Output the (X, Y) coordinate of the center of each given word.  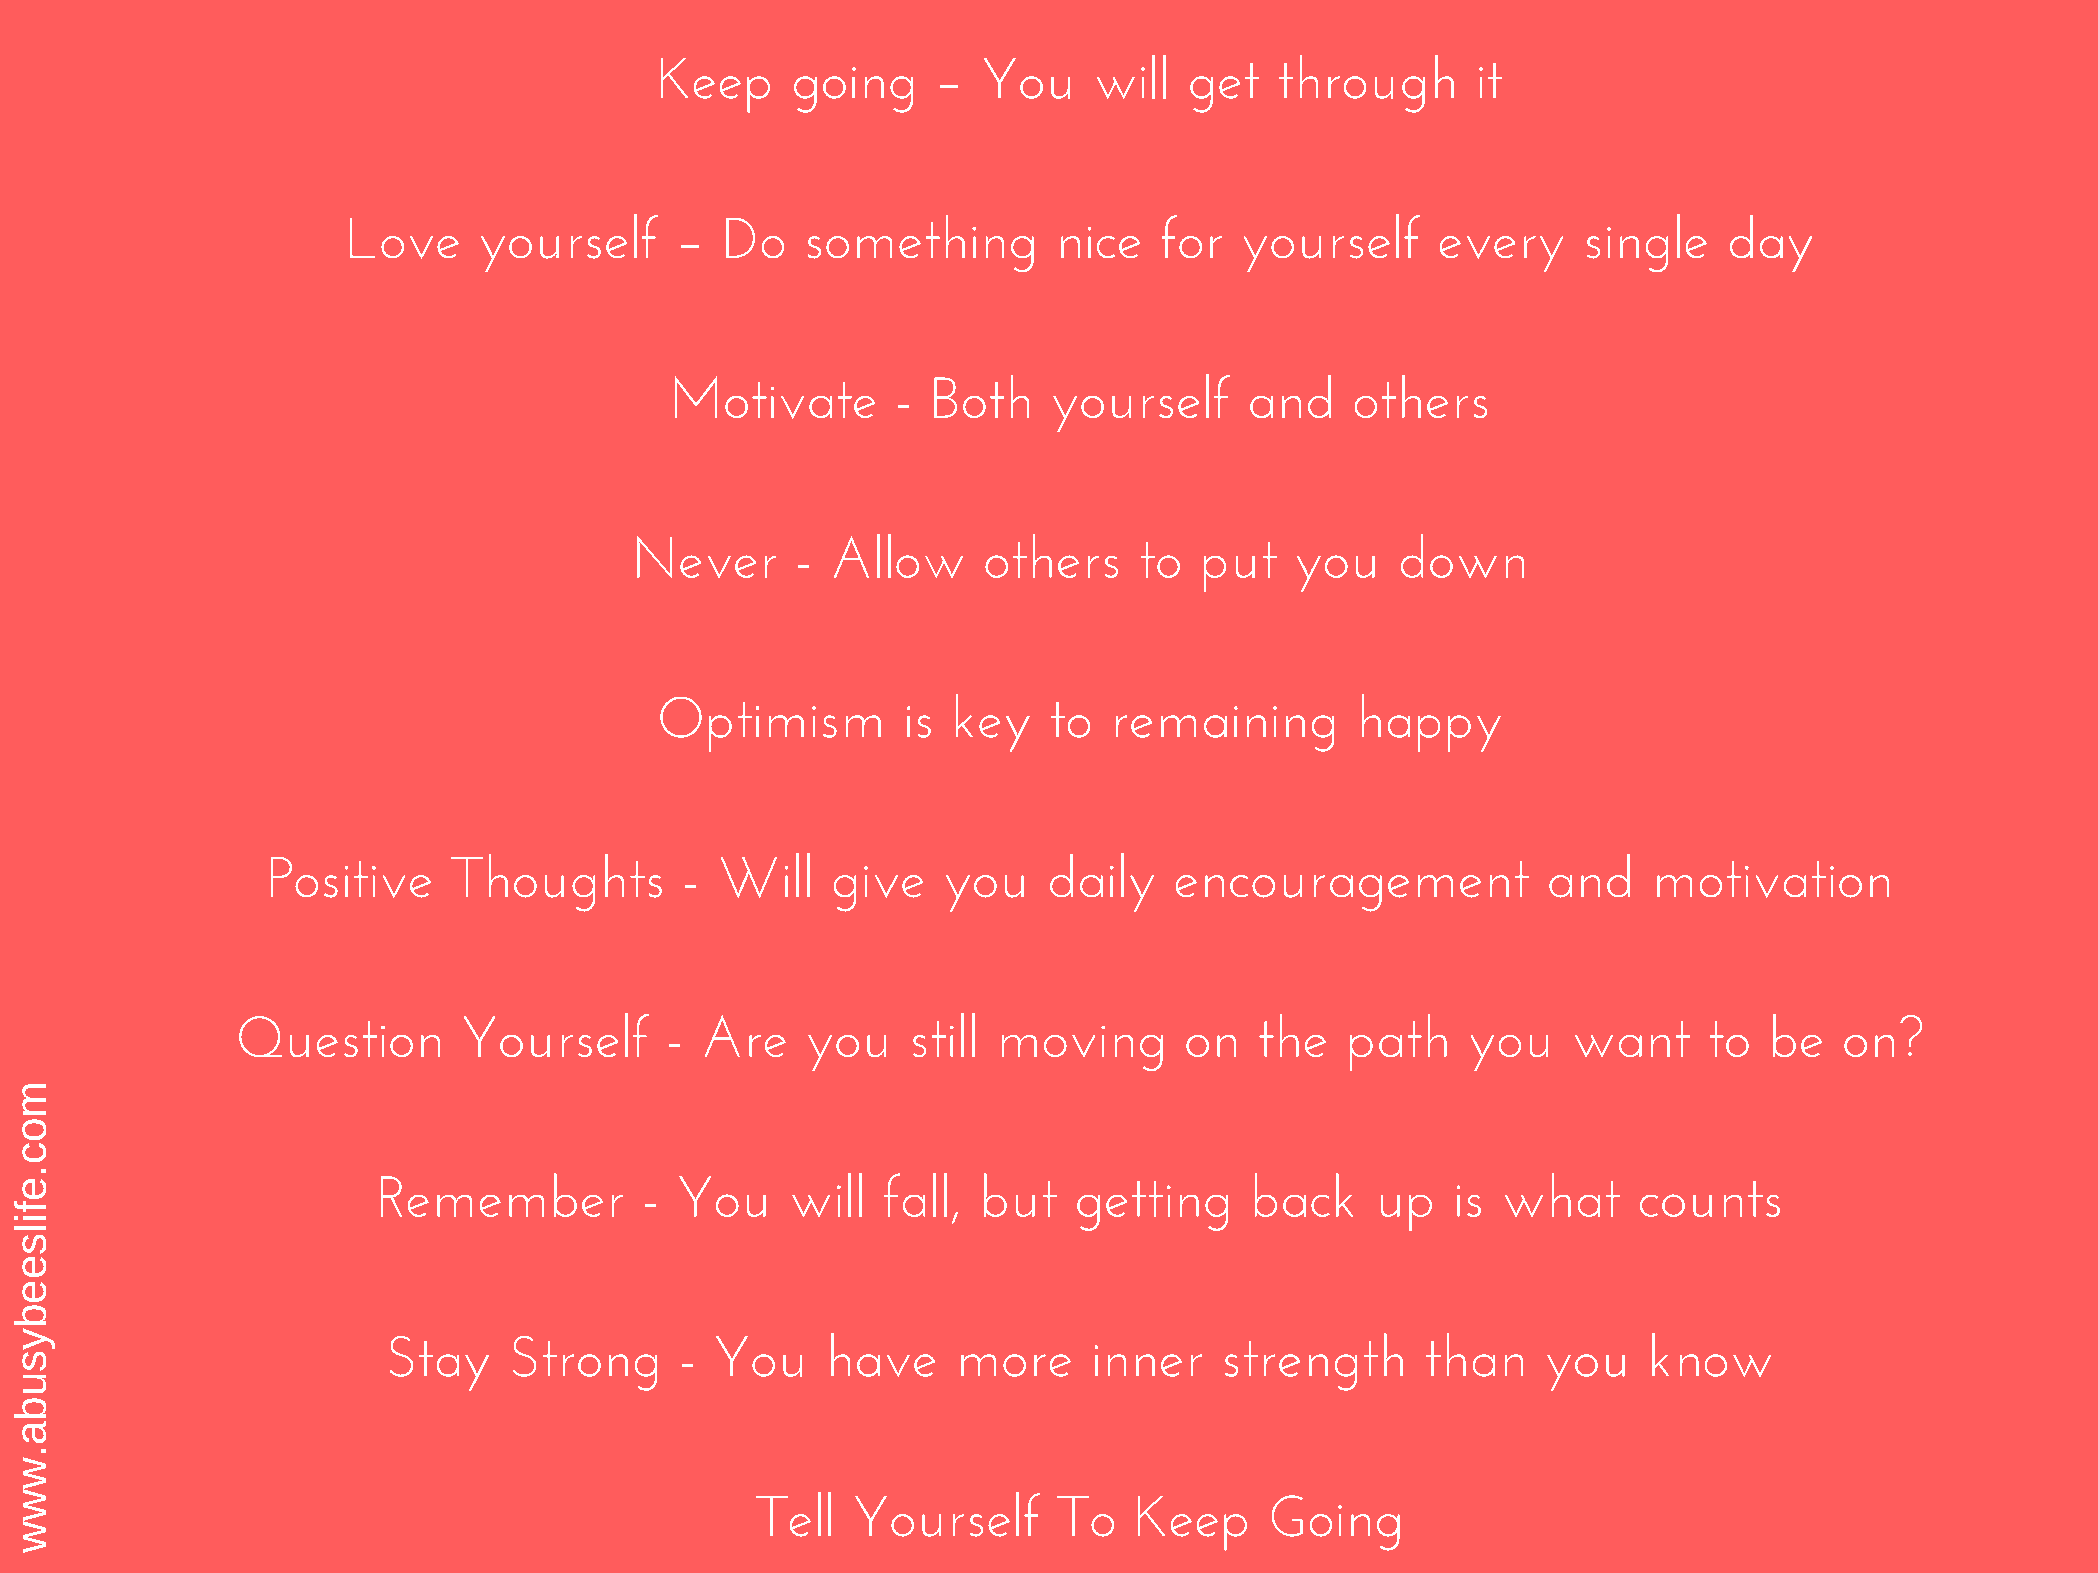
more (1016, 1365)
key (993, 723)
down (1462, 556)
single (1647, 243)
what (1562, 1195)
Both (981, 396)
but (1020, 1195)
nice (1100, 242)
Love (404, 238)
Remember (502, 1195)
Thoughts (556, 883)
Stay (439, 1363)
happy (1431, 723)
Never (706, 557)
